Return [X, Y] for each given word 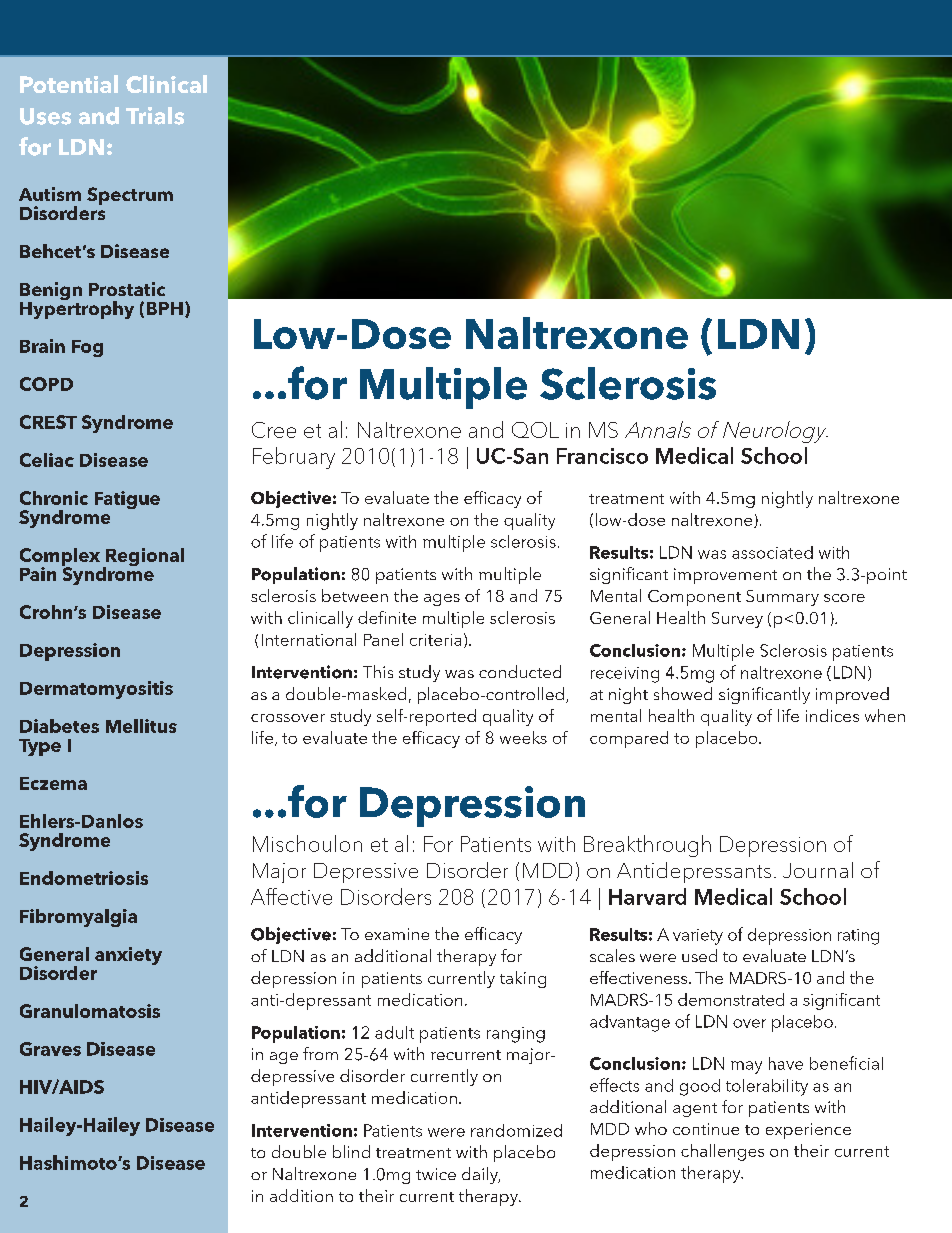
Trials [155, 116]
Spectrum [130, 196]
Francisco [602, 456]
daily [481, 1175]
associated [772, 552]
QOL [535, 430]
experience [808, 1131]
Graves [50, 1049]
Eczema [53, 783]
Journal [818, 870]
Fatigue [127, 500]
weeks [523, 737]
